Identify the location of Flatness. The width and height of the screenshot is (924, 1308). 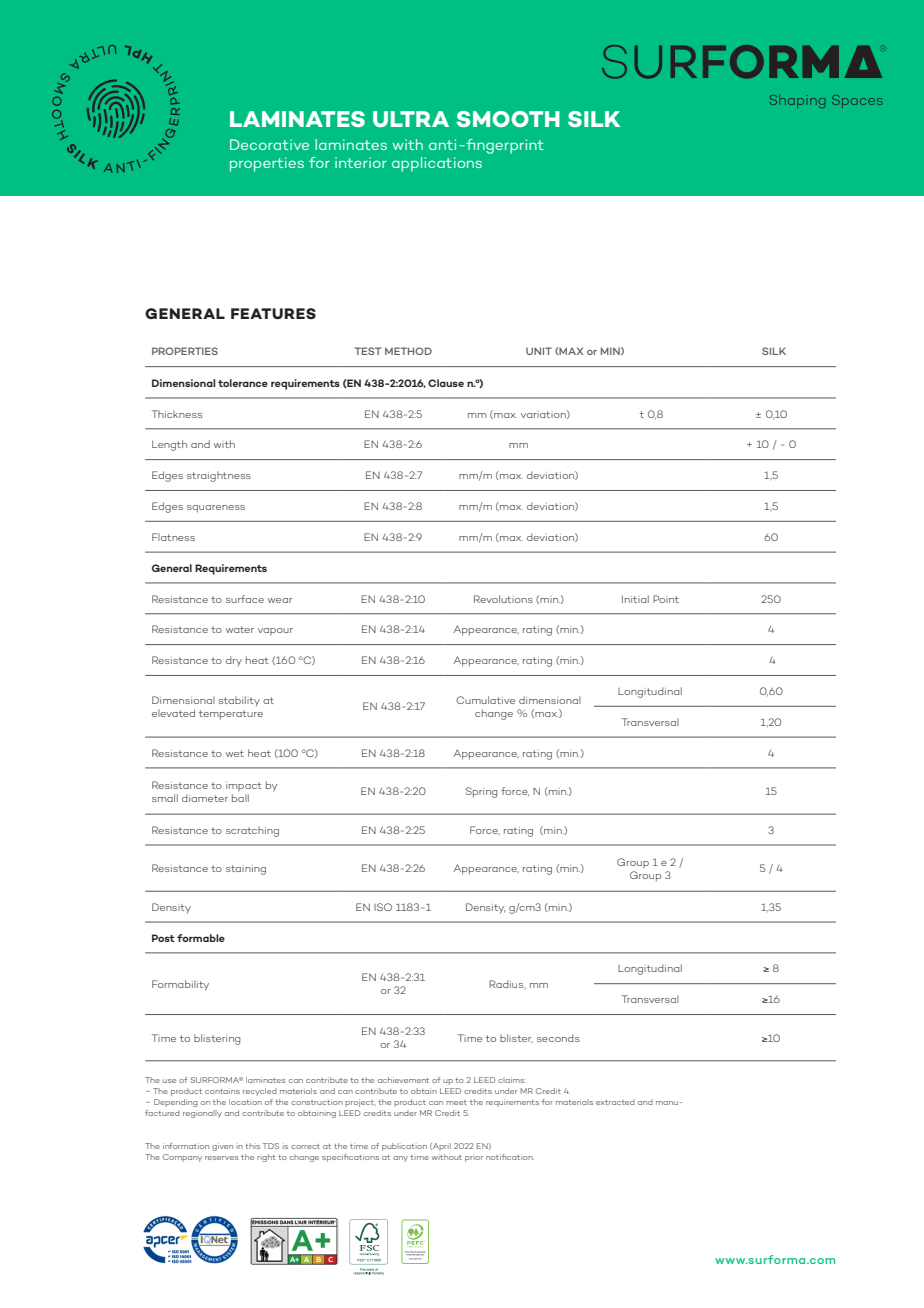
(173, 537).
